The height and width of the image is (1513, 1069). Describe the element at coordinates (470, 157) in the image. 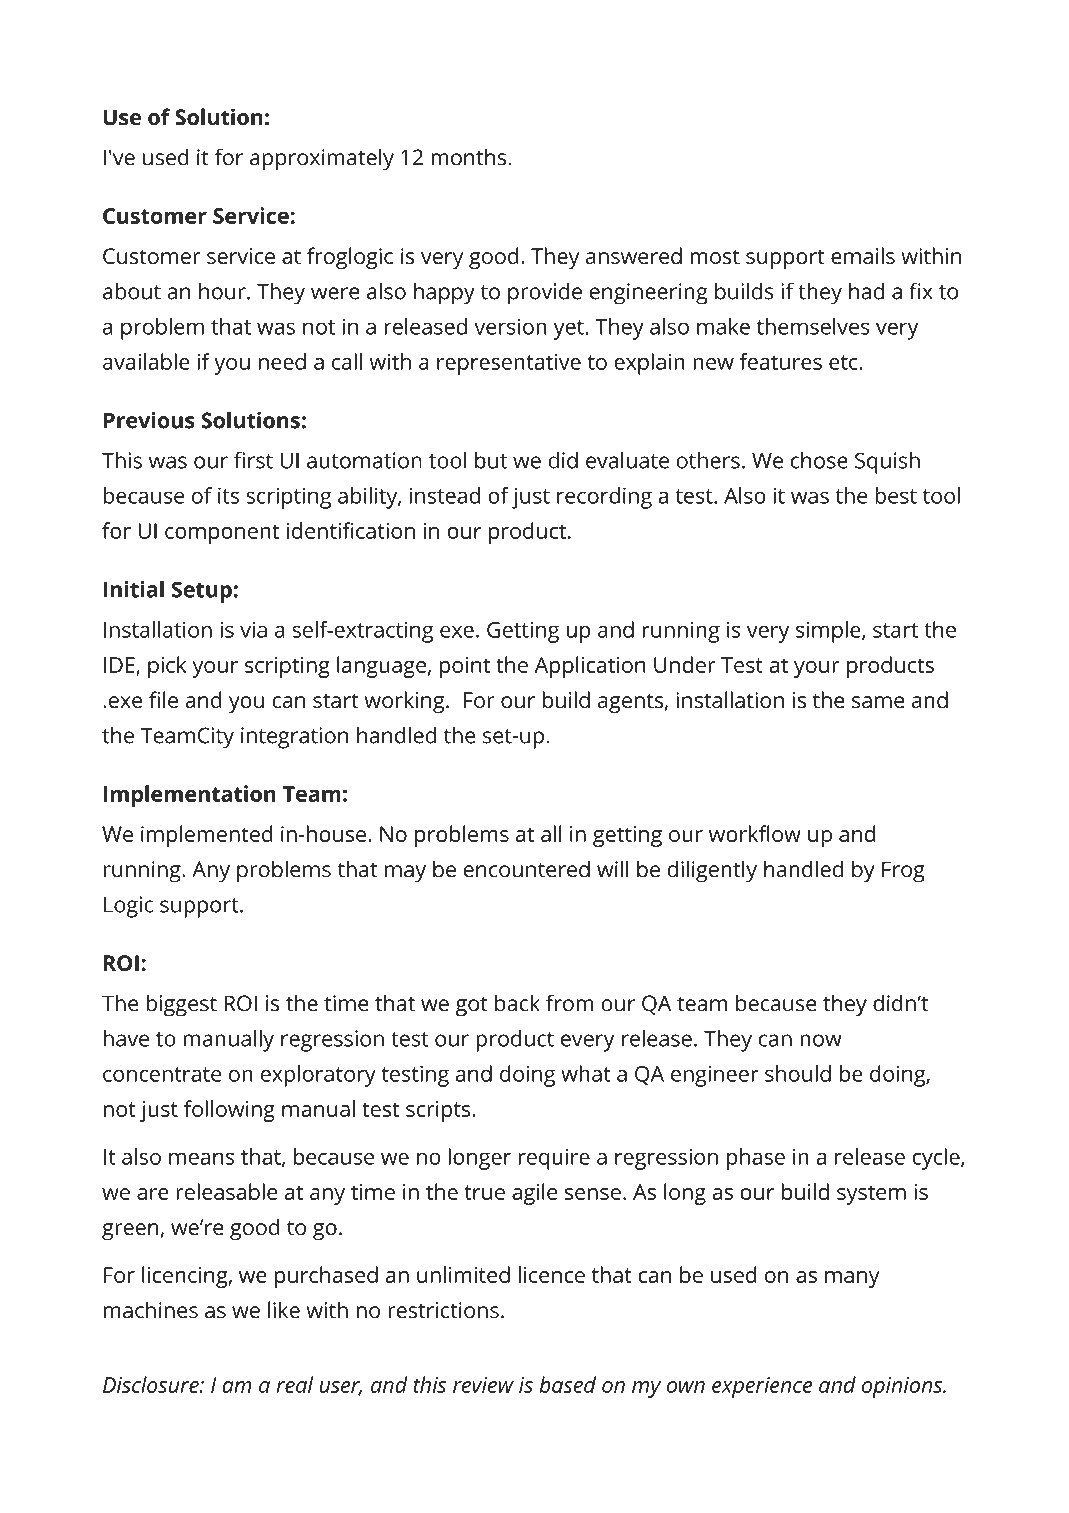

I see `months` at that location.
